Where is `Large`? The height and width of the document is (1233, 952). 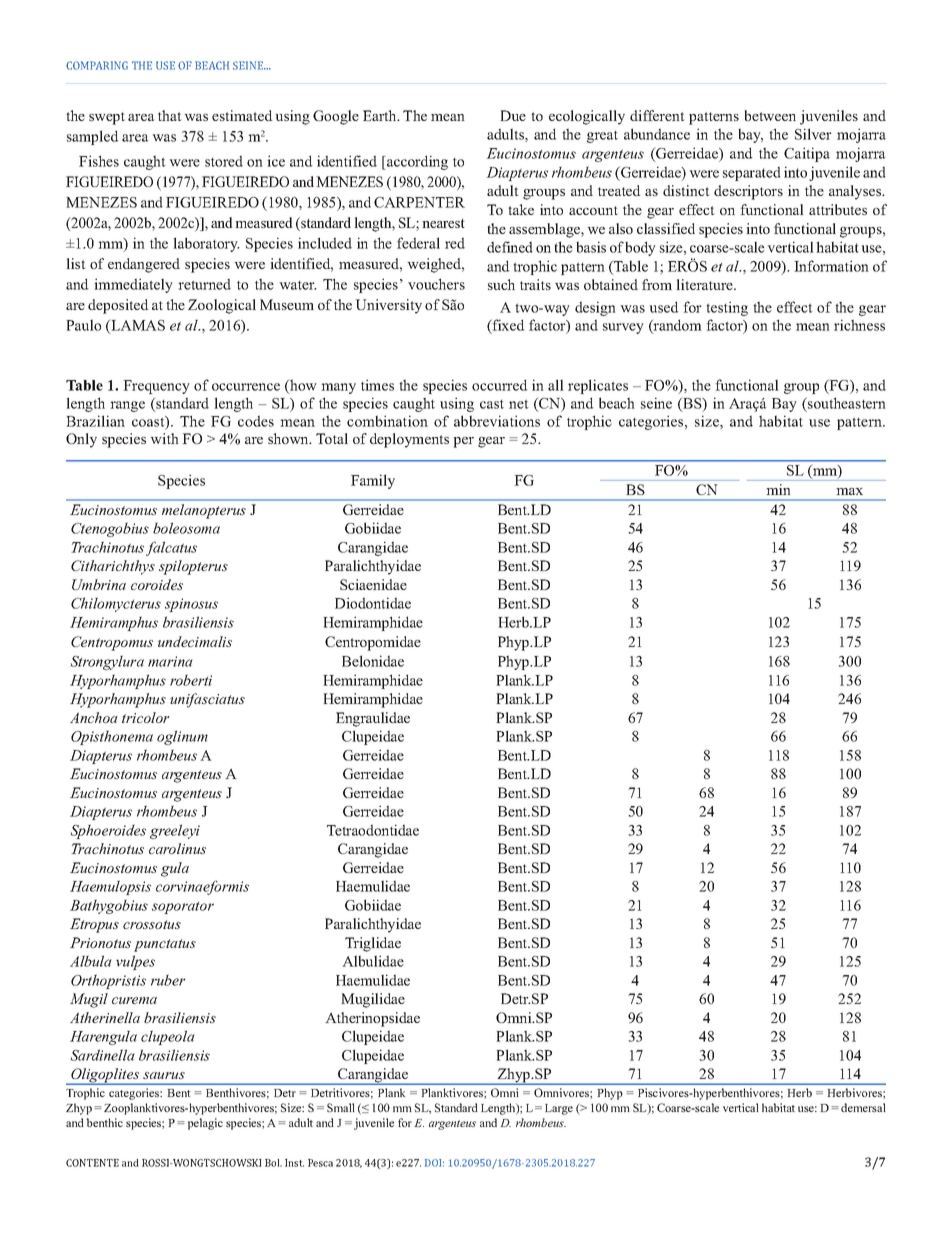 Large is located at coordinates (559, 1109).
